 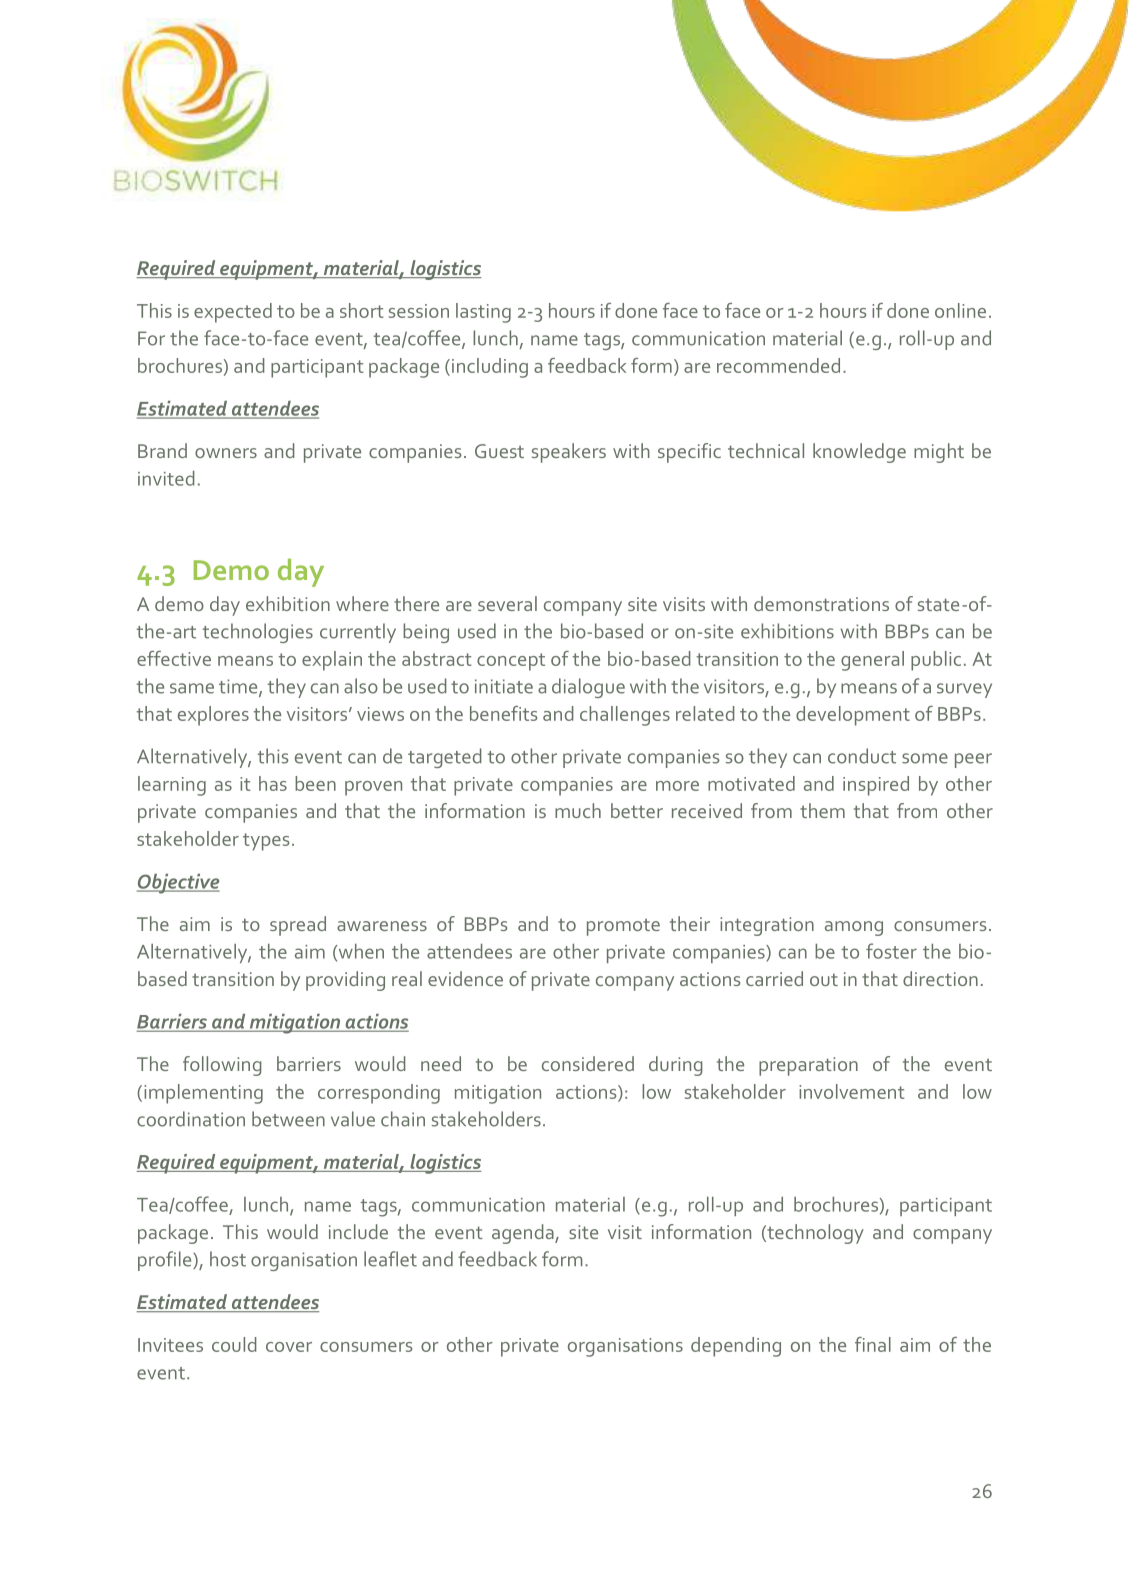 I want to click on expected, so click(x=233, y=313).
